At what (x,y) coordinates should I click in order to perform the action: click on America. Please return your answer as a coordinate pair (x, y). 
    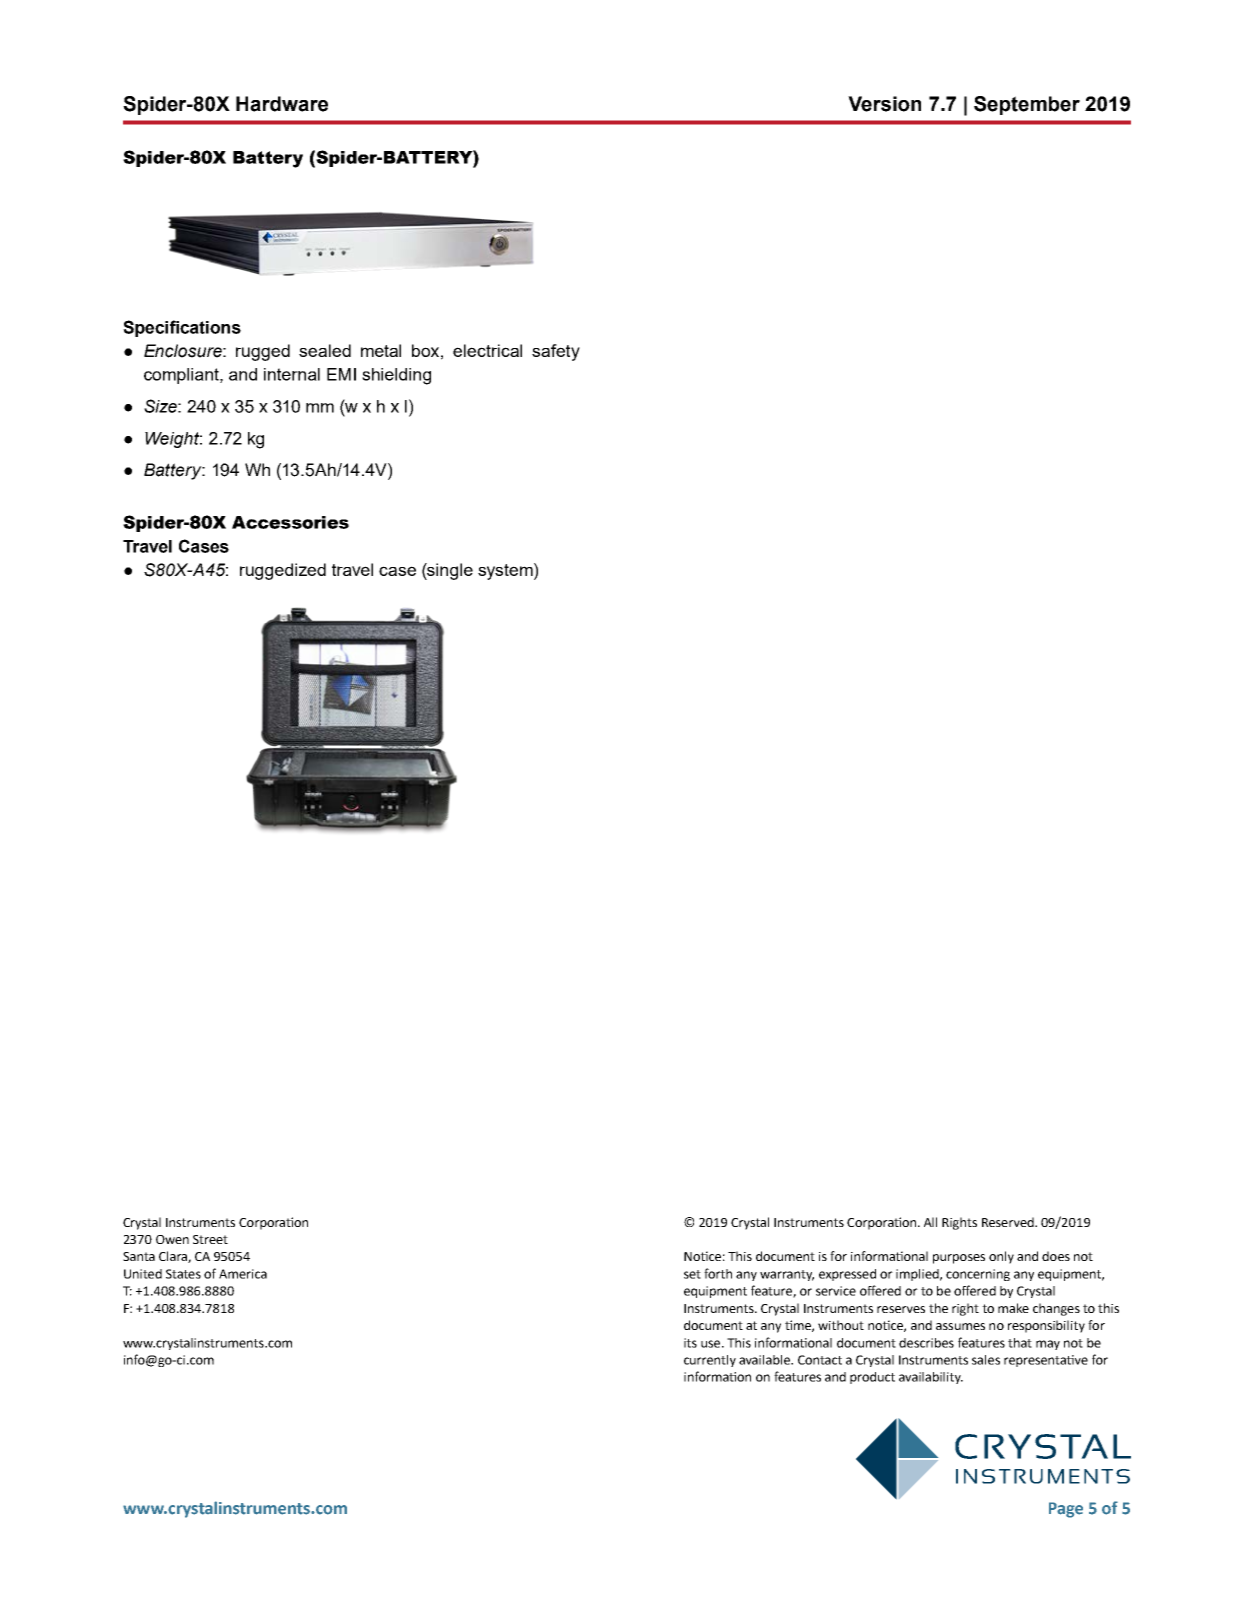
    Looking at the image, I should click on (243, 1274).
